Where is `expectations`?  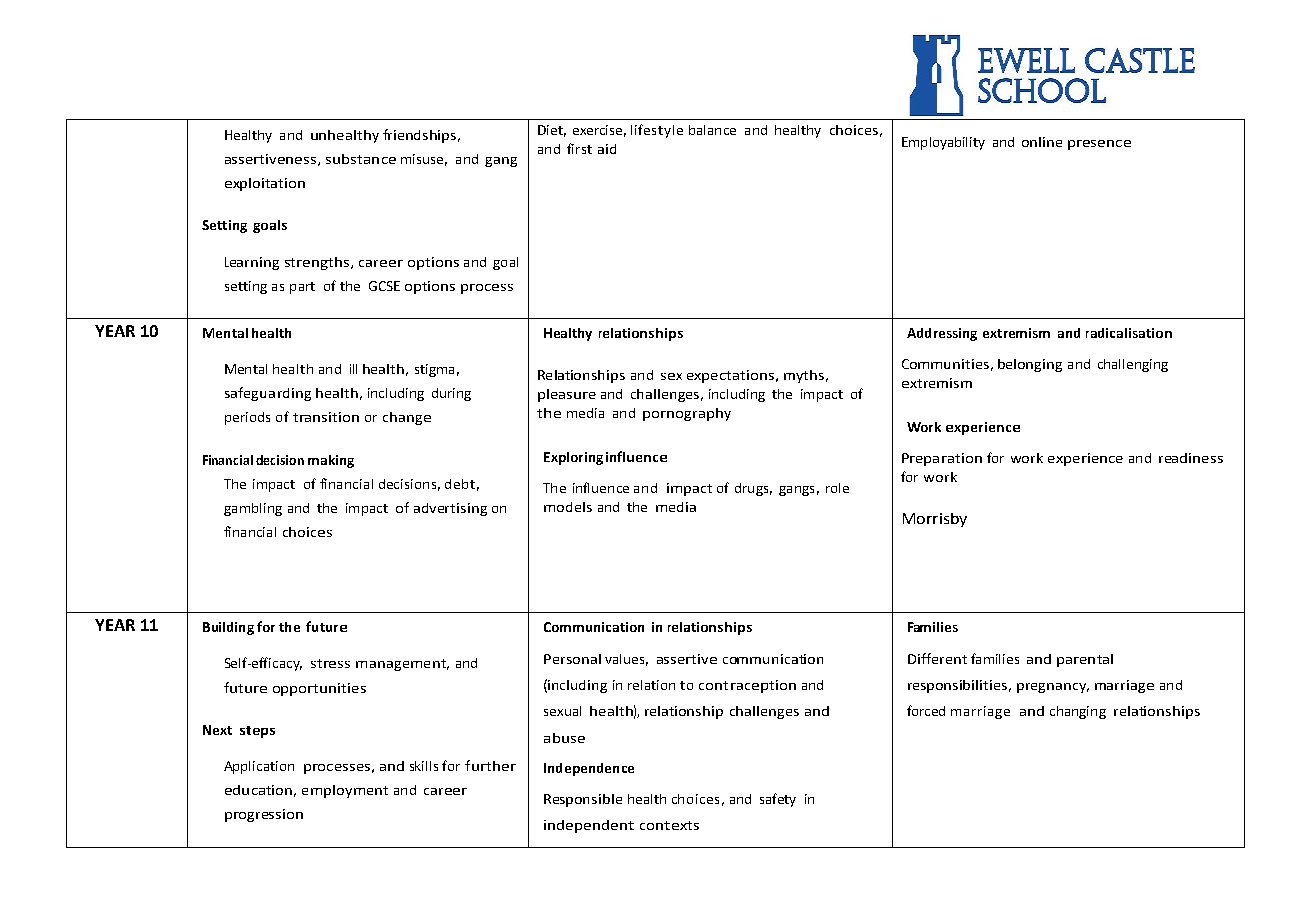 expectations is located at coordinates (730, 376).
